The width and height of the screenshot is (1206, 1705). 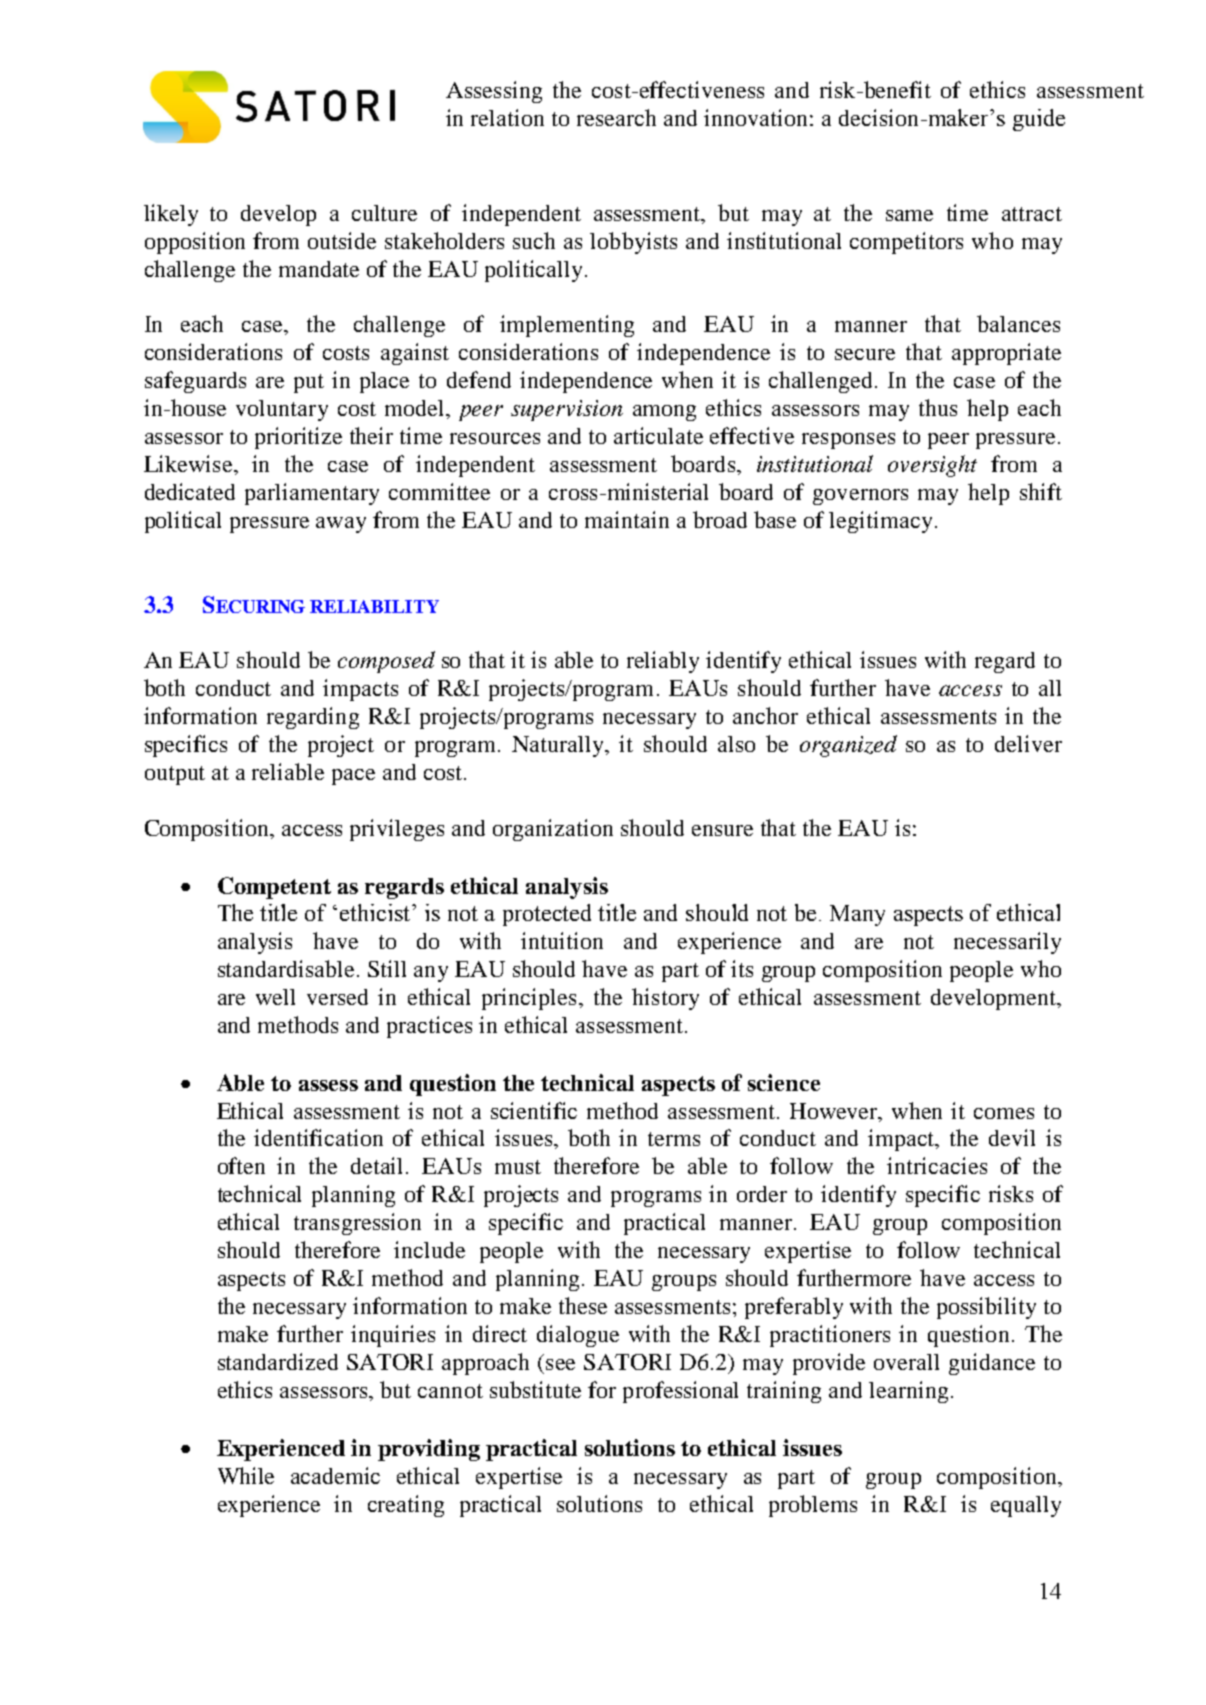 What do you see at coordinates (553, 830) in the screenshot?
I see `organization` at bounding box center [553, 830].
